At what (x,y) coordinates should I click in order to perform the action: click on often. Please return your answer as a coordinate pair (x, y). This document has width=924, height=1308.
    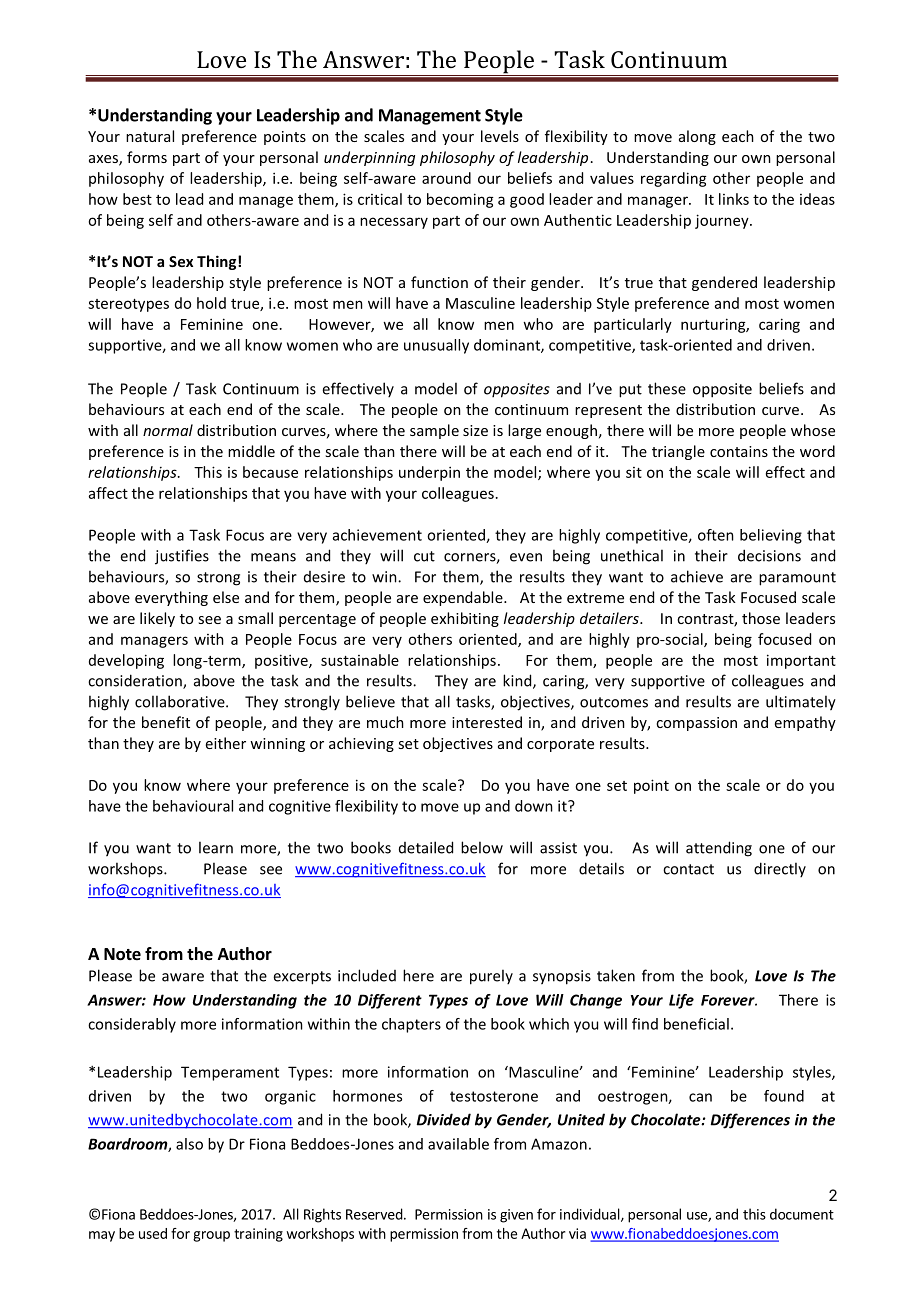
    Looking at the image, I should click on (716, 535).
